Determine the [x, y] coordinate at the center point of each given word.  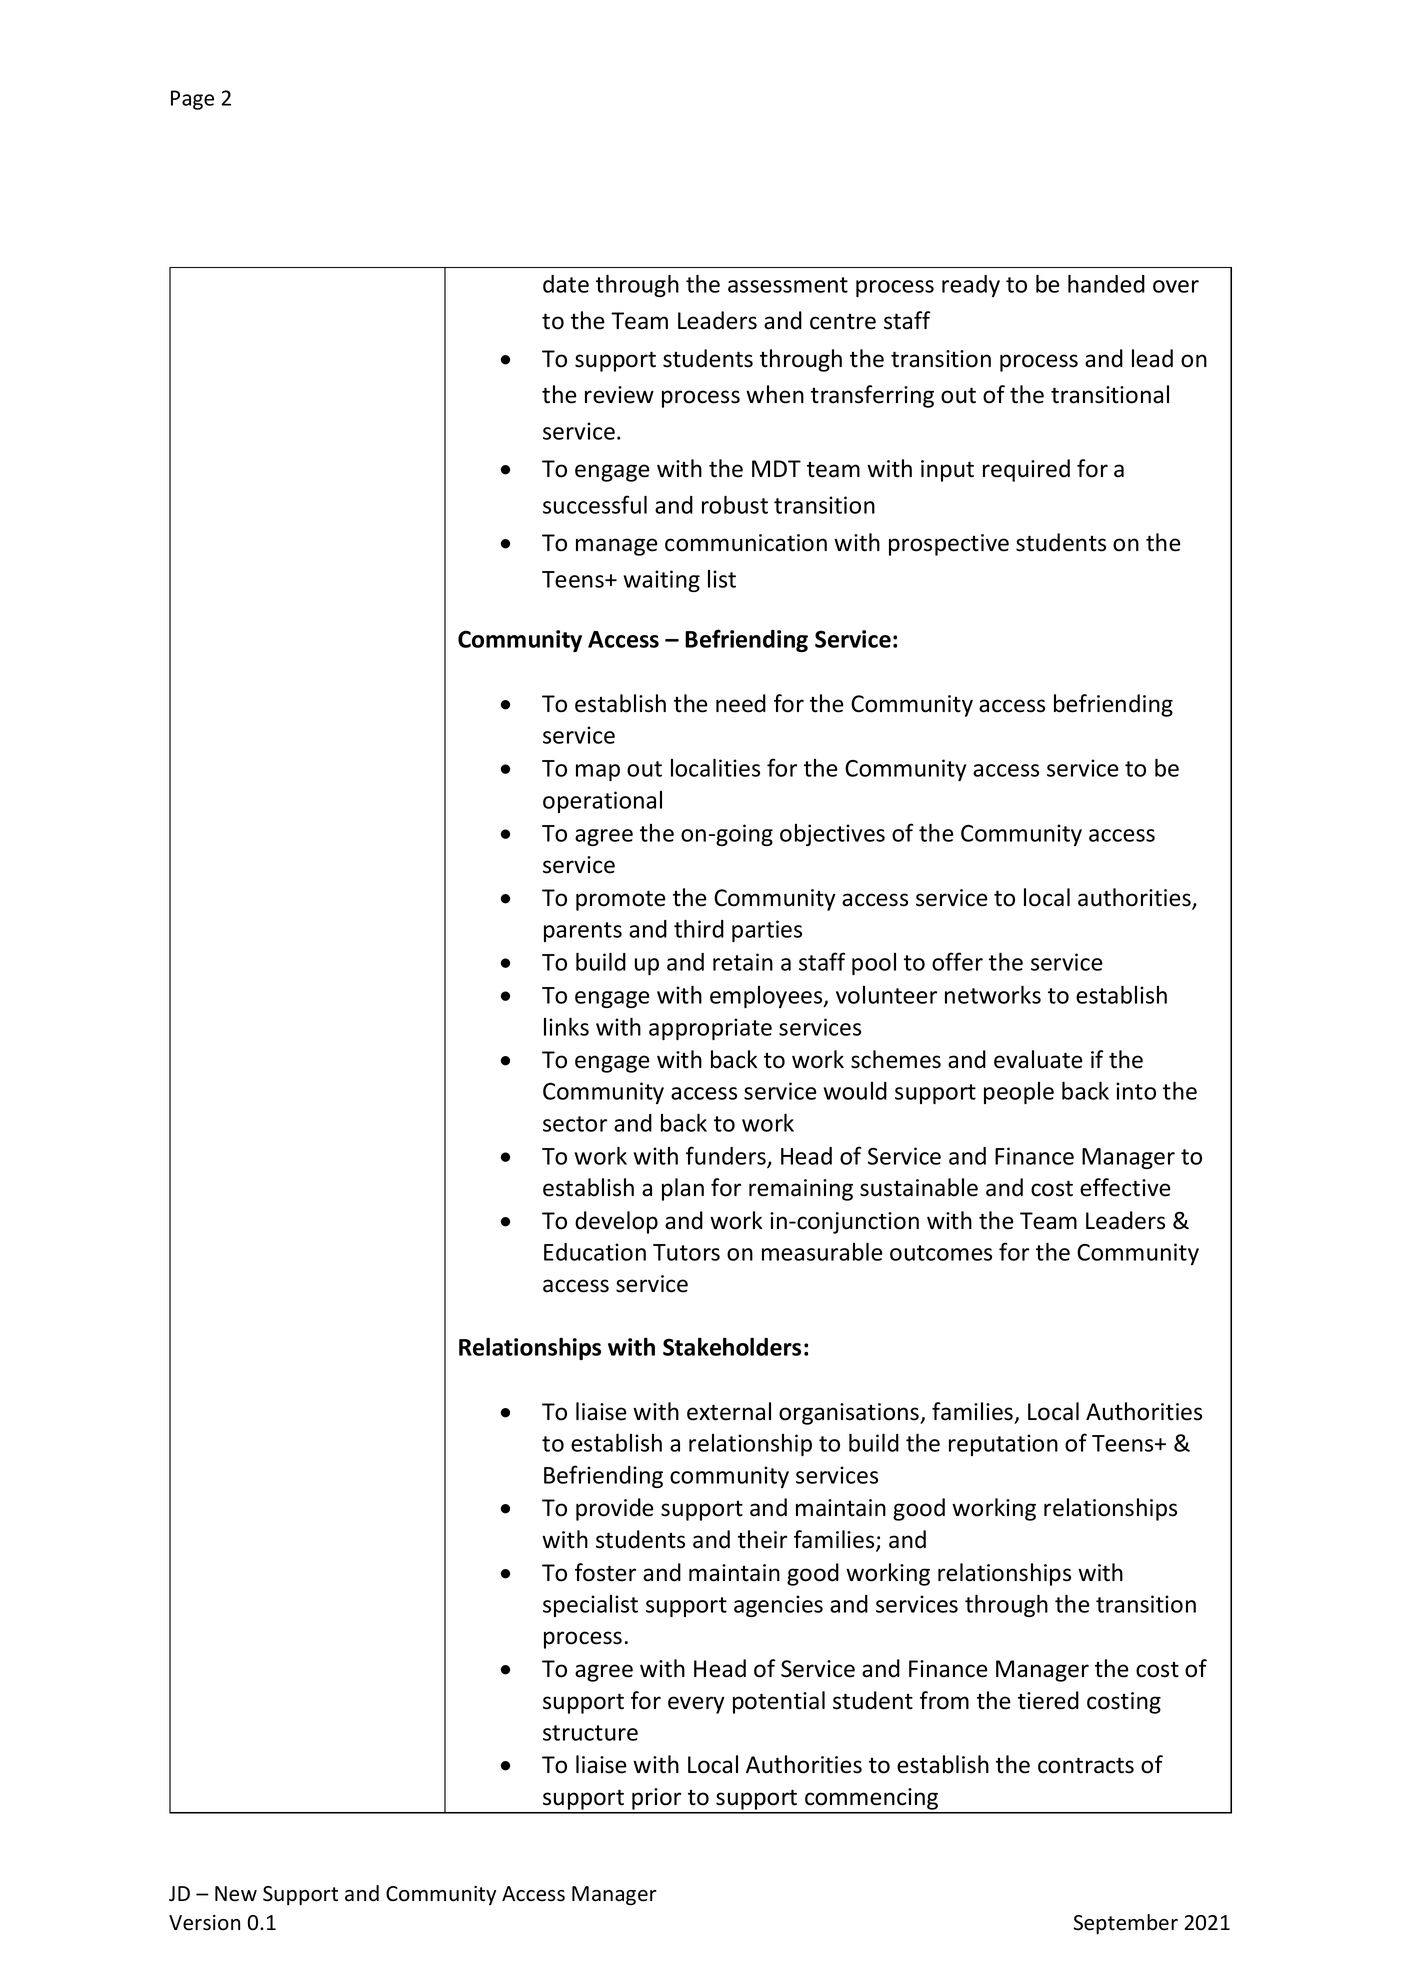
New [236, 1894]
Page [192, 100]
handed [1106, 283]
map [598, 772]
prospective [949, 545]
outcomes [941, 1253]
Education [595, 1252]
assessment [788, 285]
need [741, 703]
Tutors [686, 1252]
